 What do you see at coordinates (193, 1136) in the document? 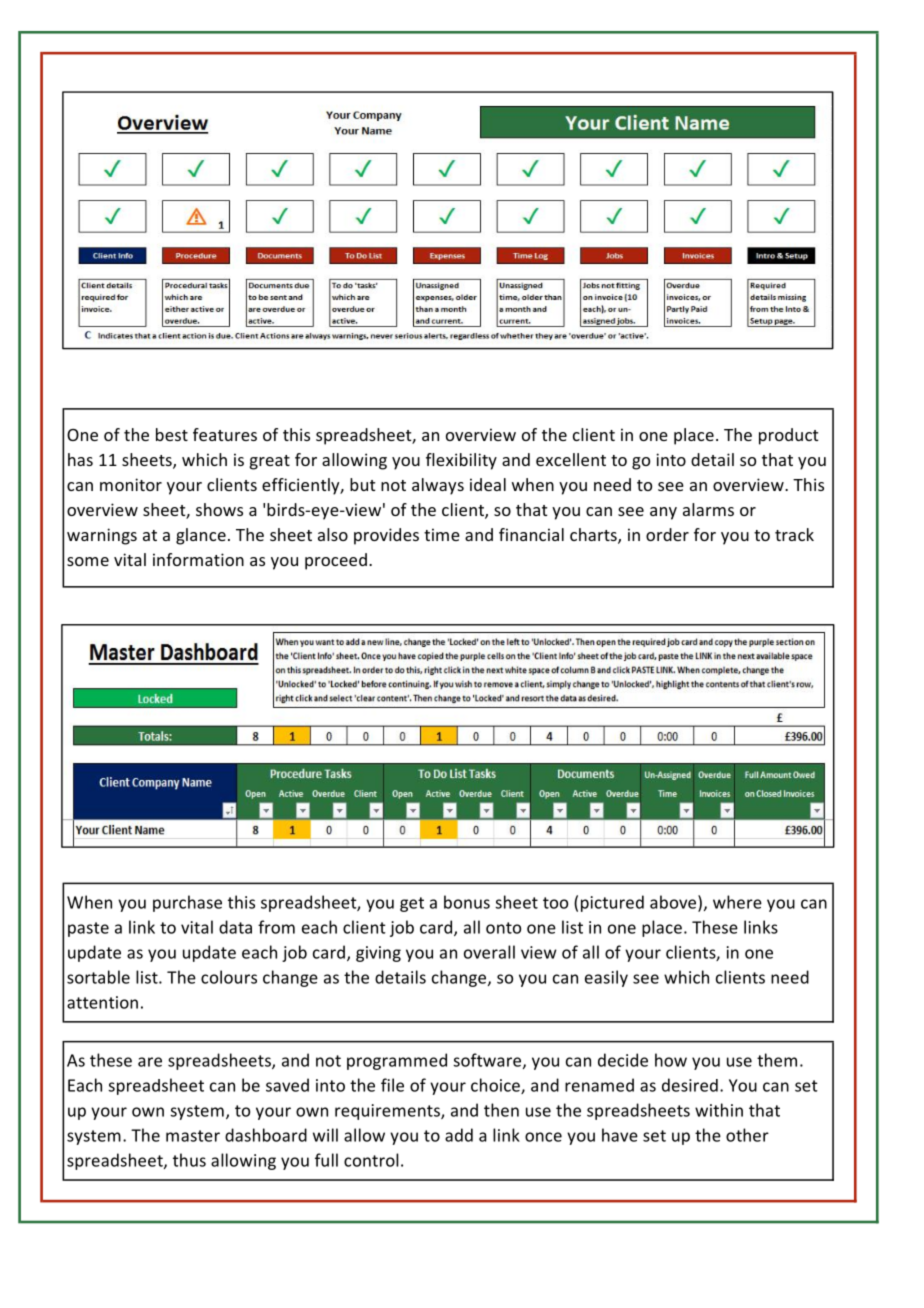
I see `master` at bounding box center [193, 1136].
